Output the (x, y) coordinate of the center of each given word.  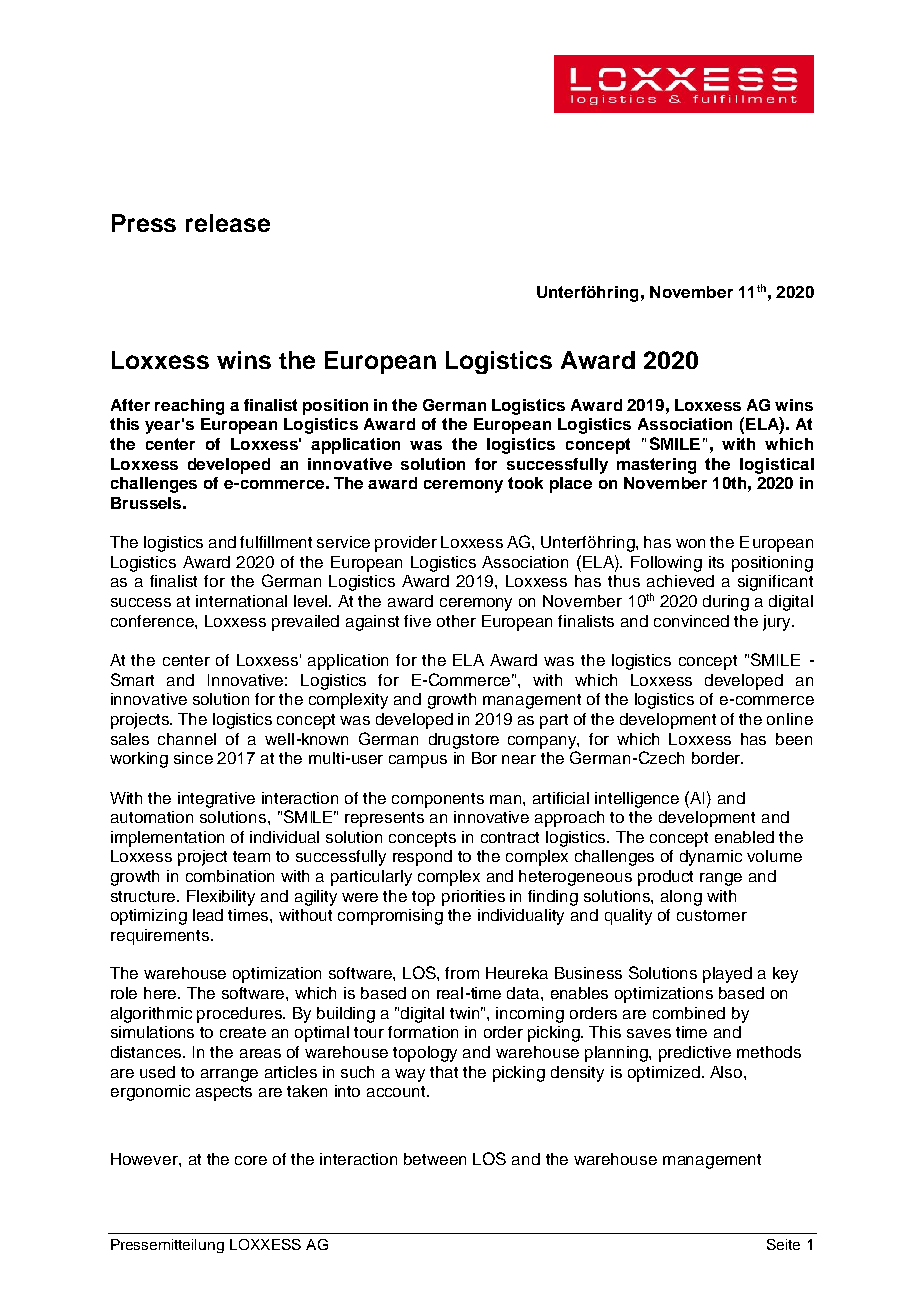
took (525, 483)
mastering (656, 466)
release (228, 223)
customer (712, 915)
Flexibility (221, 898)
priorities (473, 898)
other (456, 621)
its (716, 562)
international (241, 601)
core (251, 1160)
